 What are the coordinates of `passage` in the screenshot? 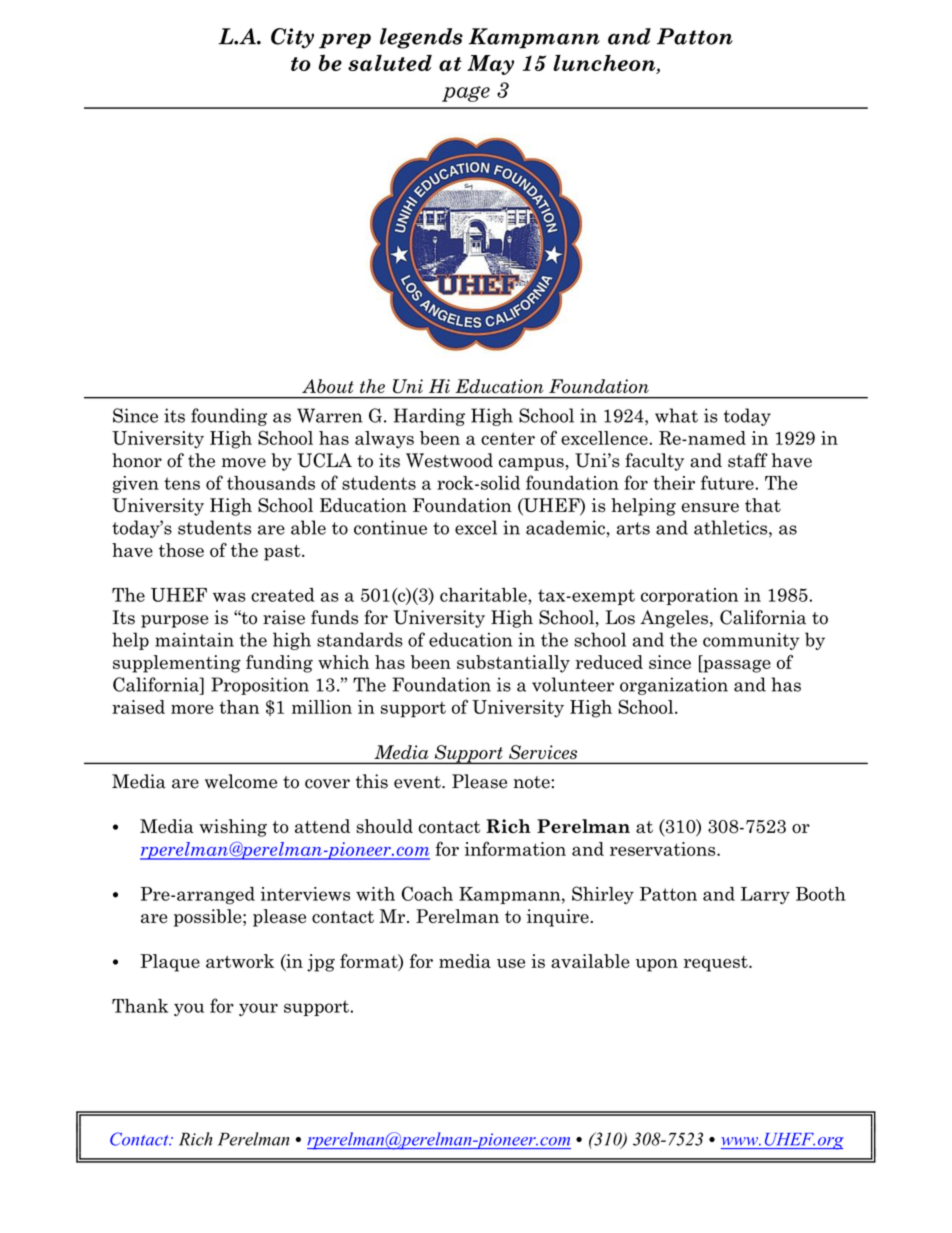 It's located at (736, 666).
